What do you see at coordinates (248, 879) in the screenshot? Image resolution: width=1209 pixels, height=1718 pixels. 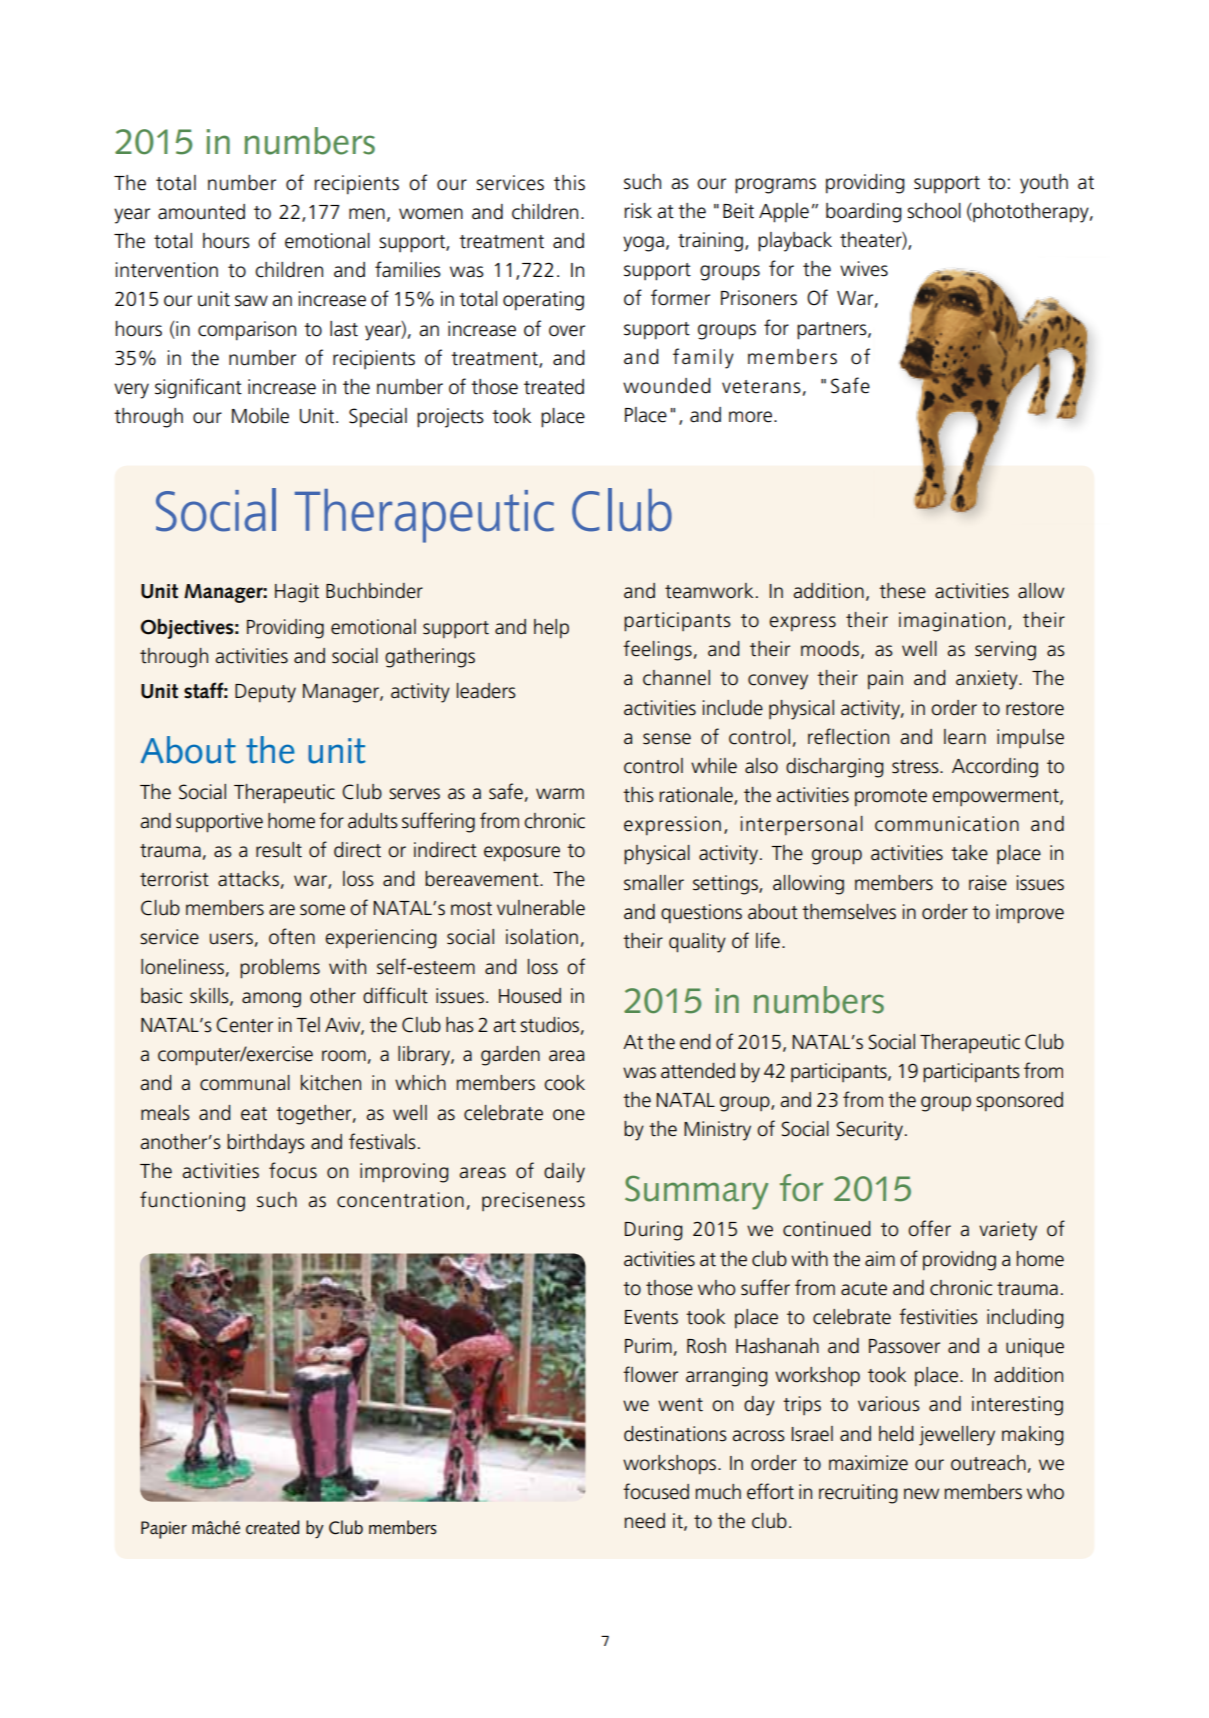 I see `attacks` at bounding box center [248, 879].
